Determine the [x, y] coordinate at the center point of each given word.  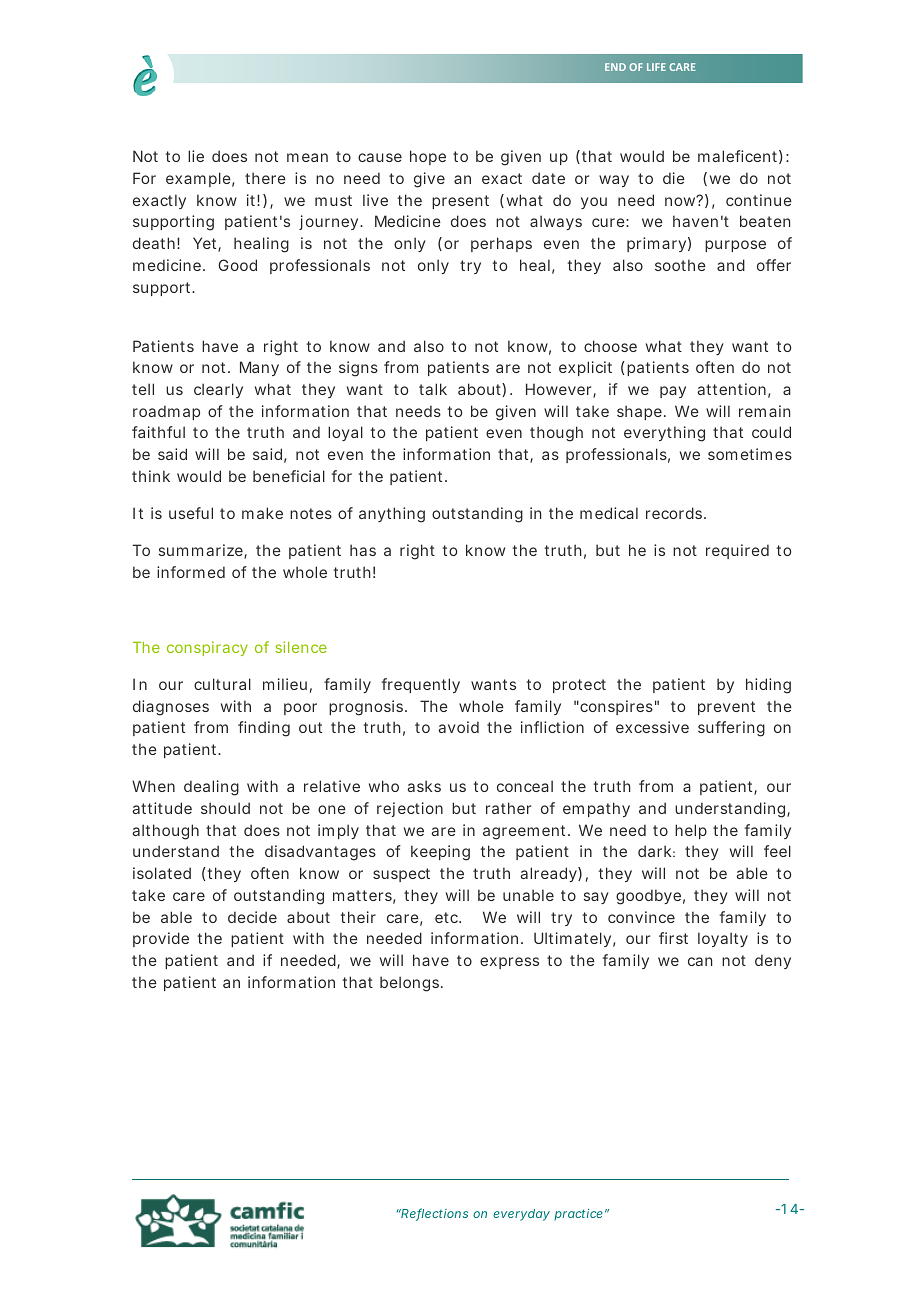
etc [448, 917]
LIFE [656, 67]
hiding [768, 686]
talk [433, 389]
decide [252, 917]
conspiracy [207, 648]
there [265, 178]
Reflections [434, 1214]
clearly [218, 390]
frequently [421, 685]
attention [731, 389]
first [673, 938]
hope [428, 157]
